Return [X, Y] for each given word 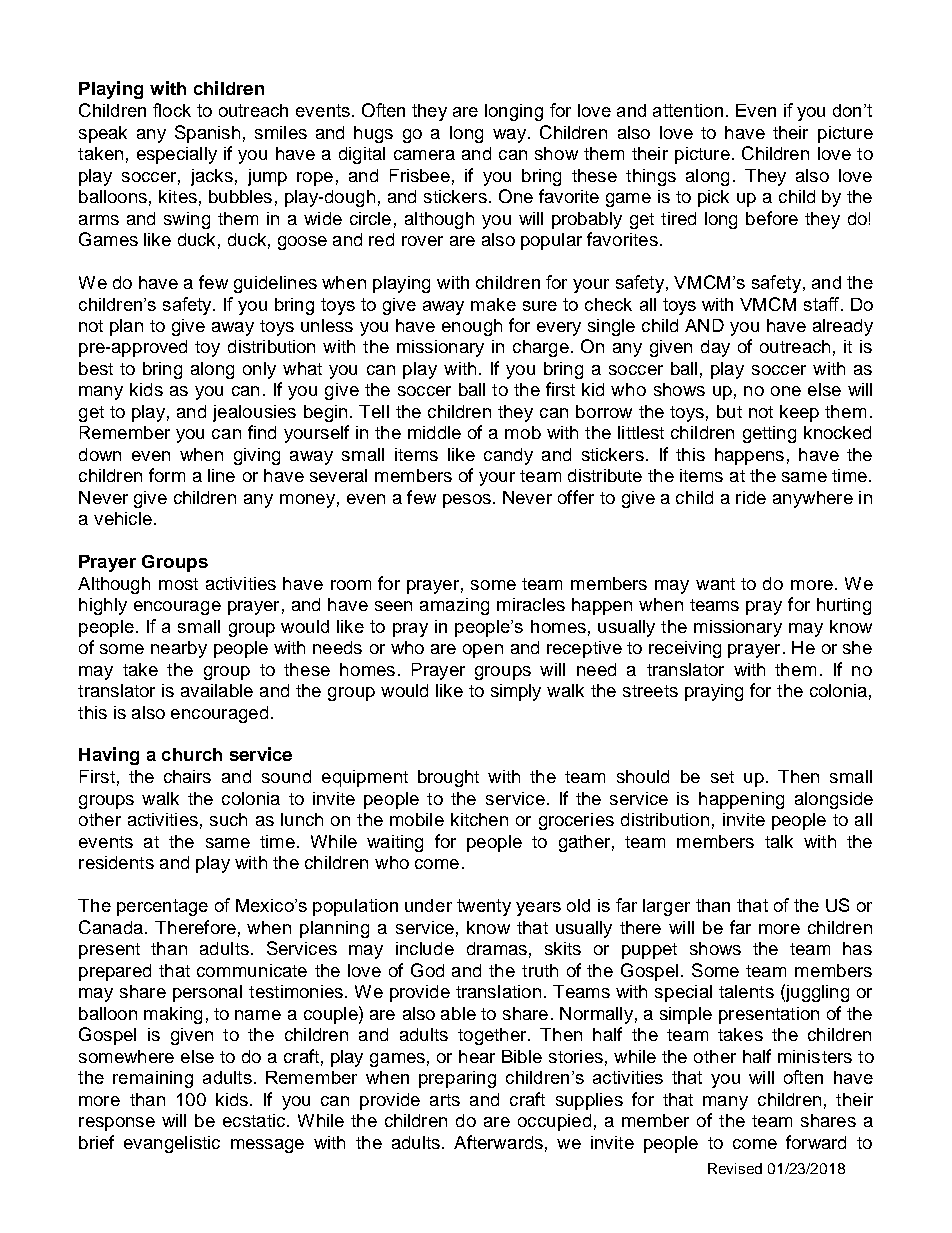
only [259, 370]
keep [799, 413]
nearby [179, 649]
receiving [685, 649]
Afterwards [498, 1142]
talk [779, 841]
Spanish [207, 134]
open [483, 651]
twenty [484, 907]
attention [688, 110]
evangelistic [172, 1144]
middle [434, 432]
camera [424, 155]
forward [816, 1142]
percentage [162, 907]
